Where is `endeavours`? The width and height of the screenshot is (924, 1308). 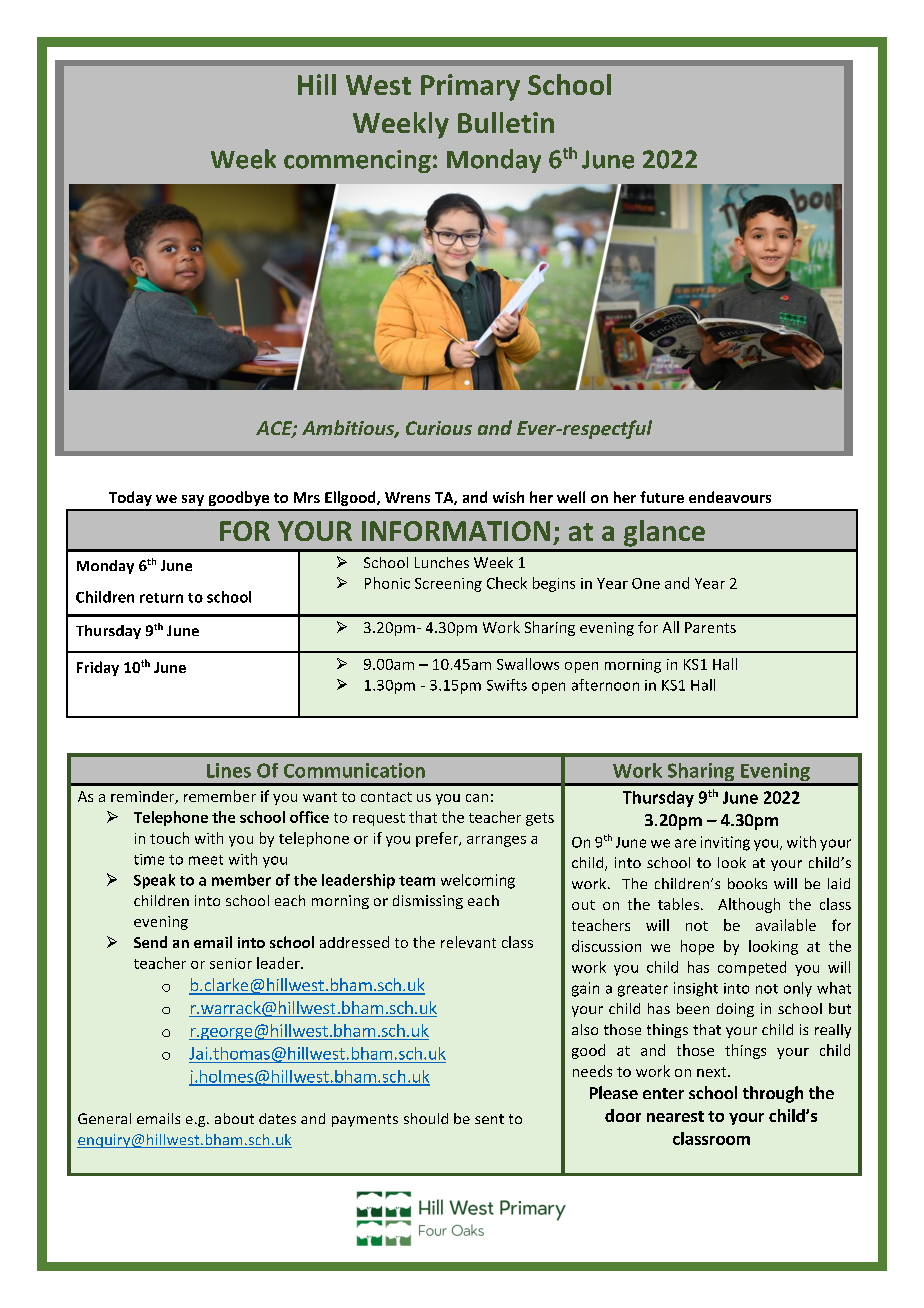 endeavours is located at coordinates (730, 497).
